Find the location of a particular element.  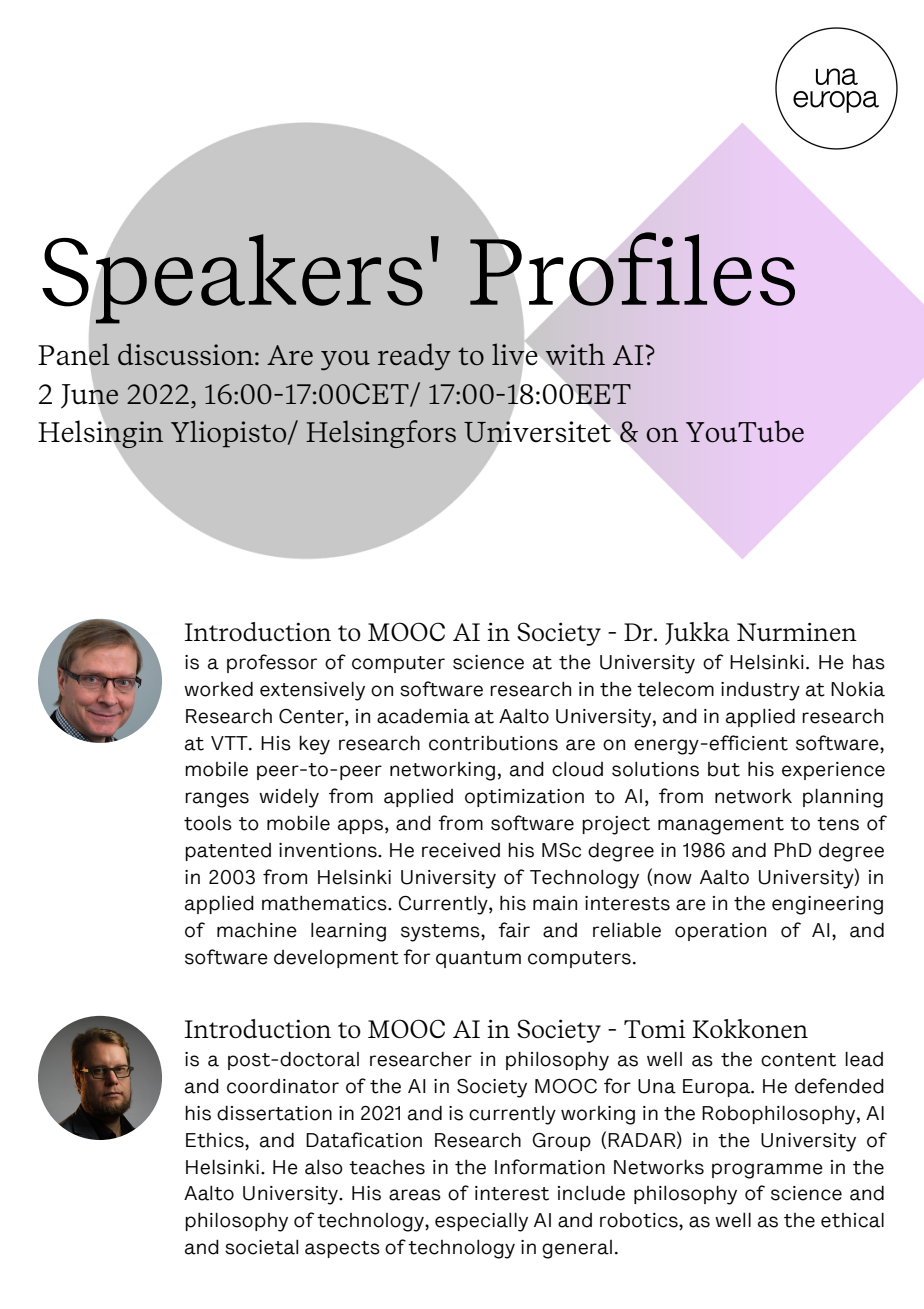

engineering is located at coordinates (827, 905).
